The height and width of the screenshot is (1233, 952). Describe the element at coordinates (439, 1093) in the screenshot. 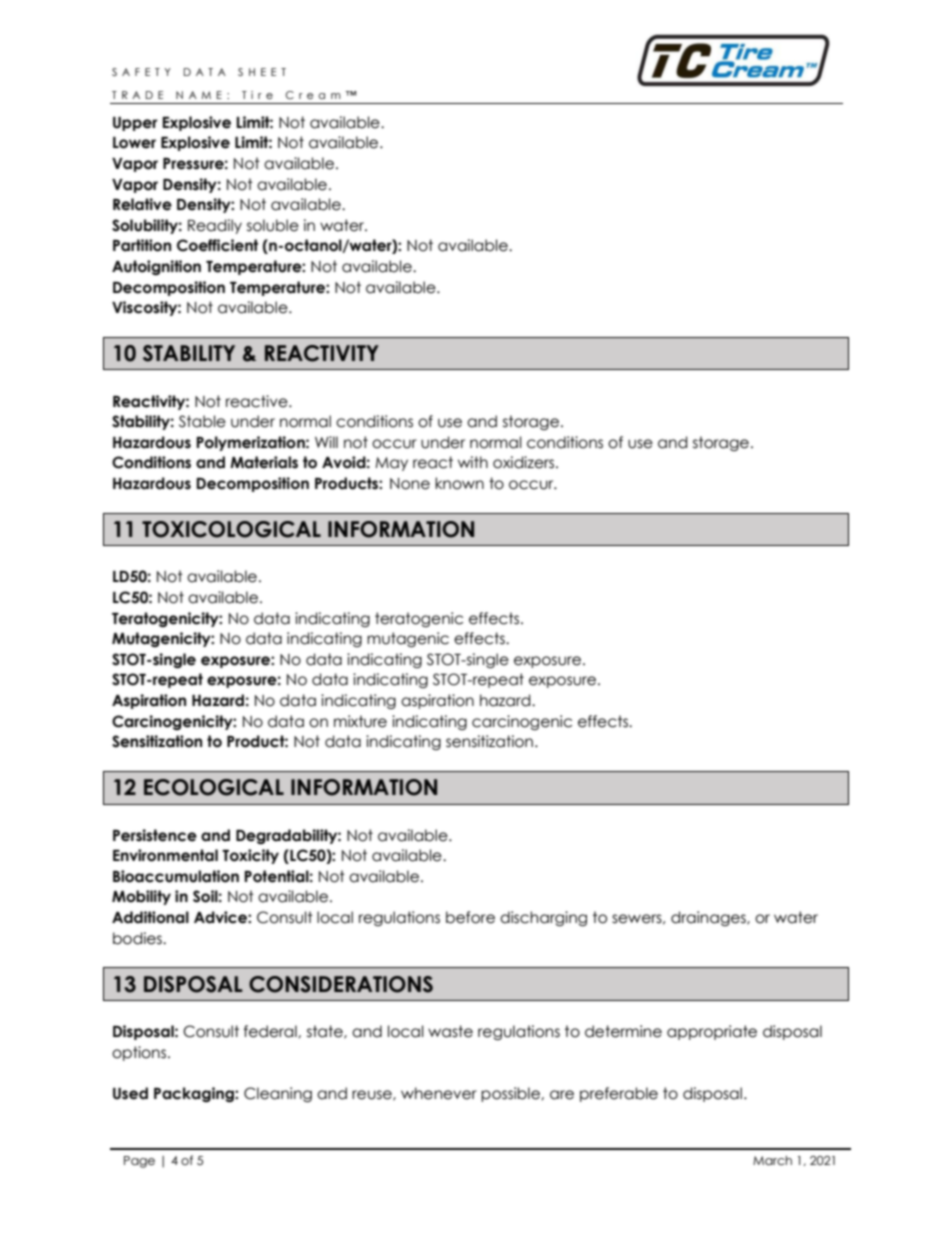

I see `whenever` at that location.
